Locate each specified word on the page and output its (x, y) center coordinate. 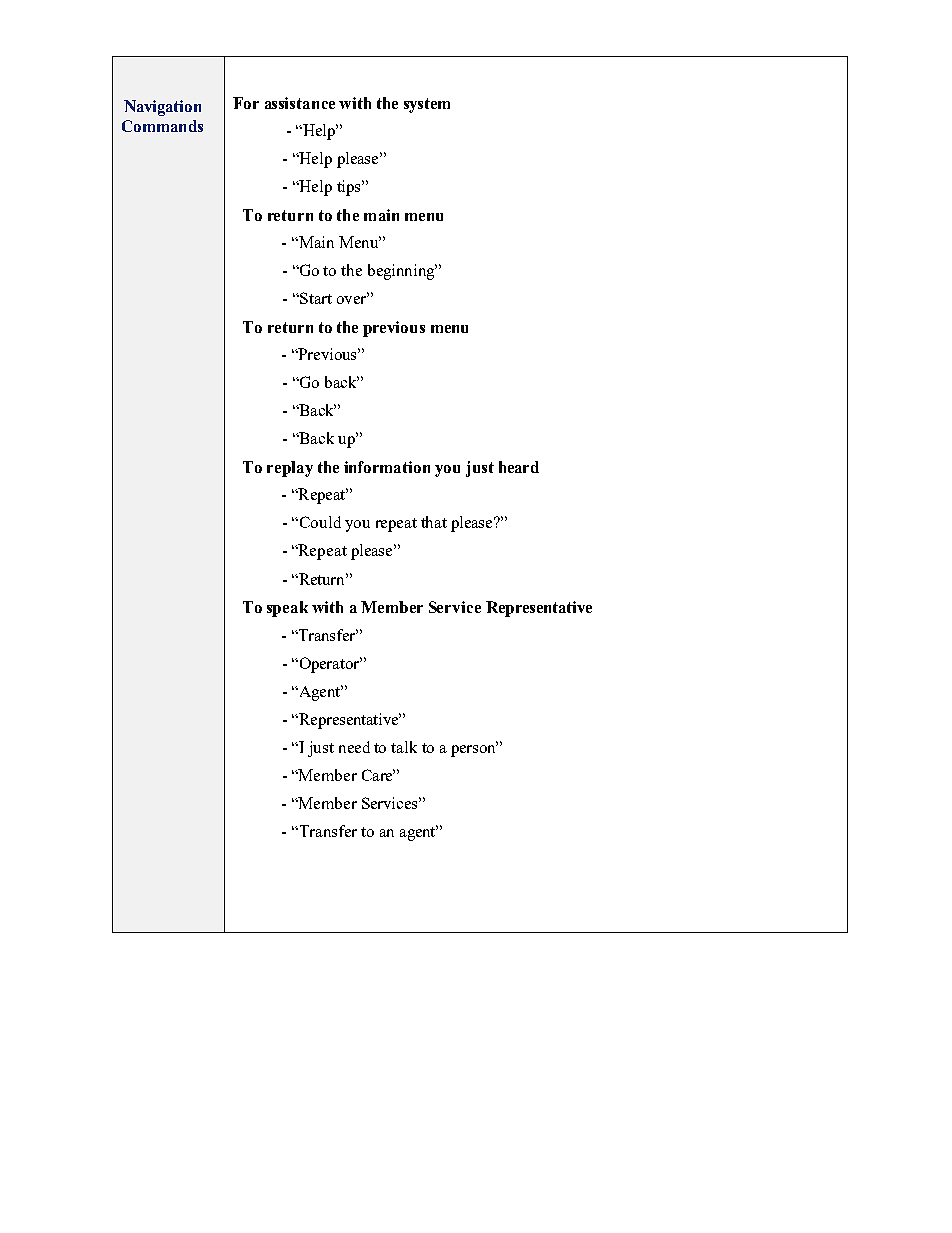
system (427, 105)
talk (404, 747)
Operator (329, 665)
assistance (300, 103)
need (354, 747)
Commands (162, 126)
